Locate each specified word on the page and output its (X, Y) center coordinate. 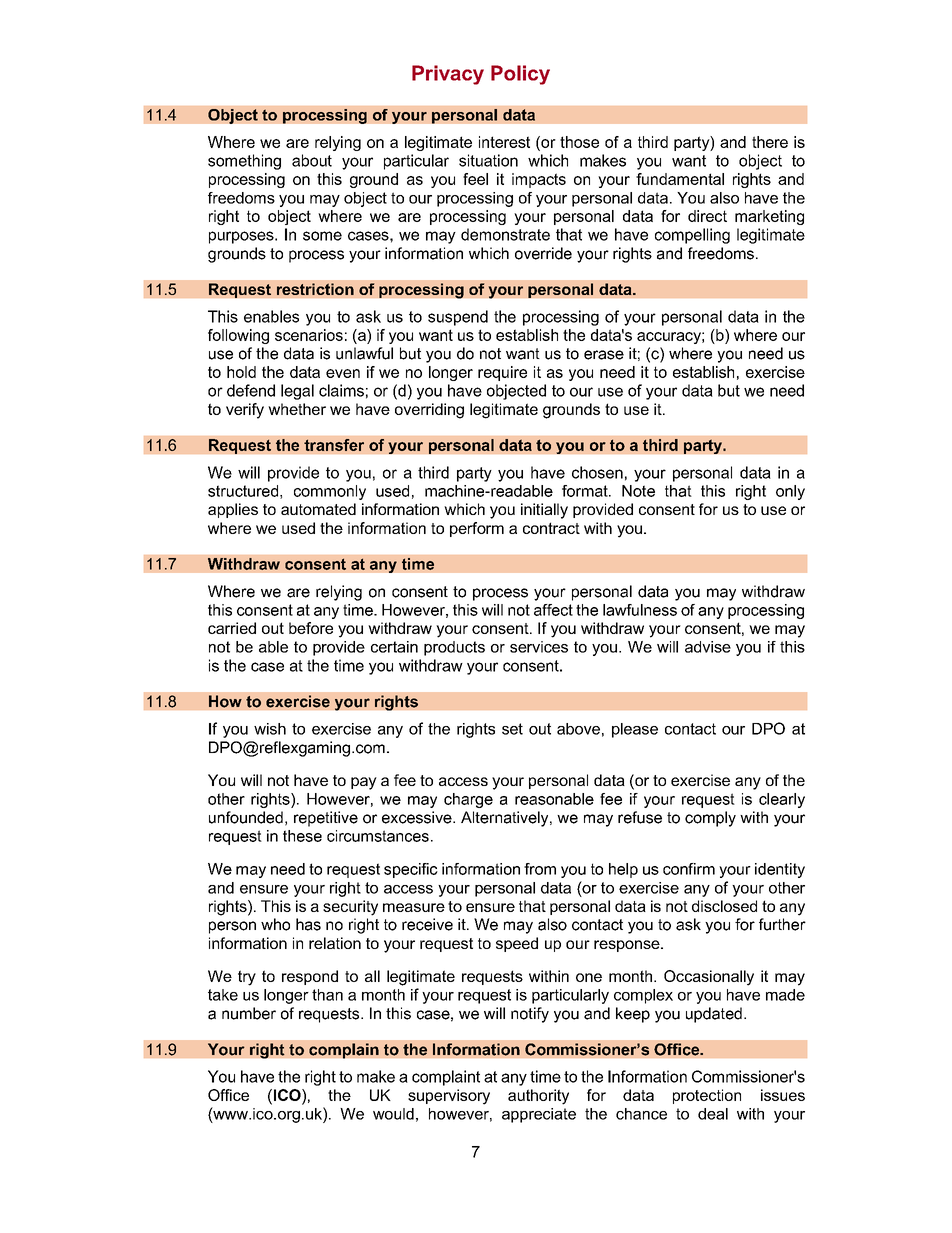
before (311, 628)
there (770, 142)
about (312, 160)
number (249, 1013)
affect (553, 610)
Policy (520, 75)
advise (708, 647)
